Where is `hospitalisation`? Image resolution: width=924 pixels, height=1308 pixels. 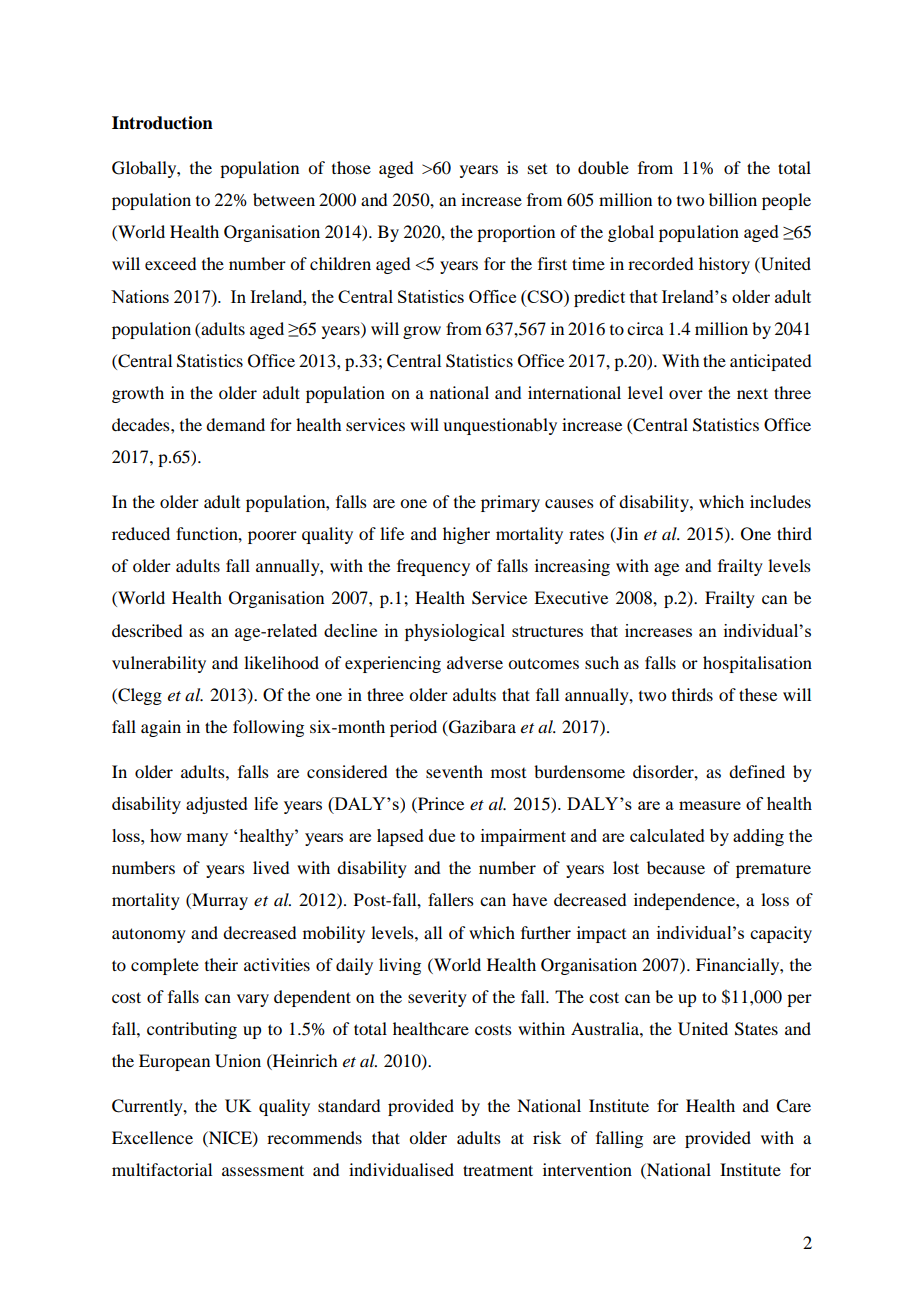 hospitalisation is located at coordinates (757, 664).
